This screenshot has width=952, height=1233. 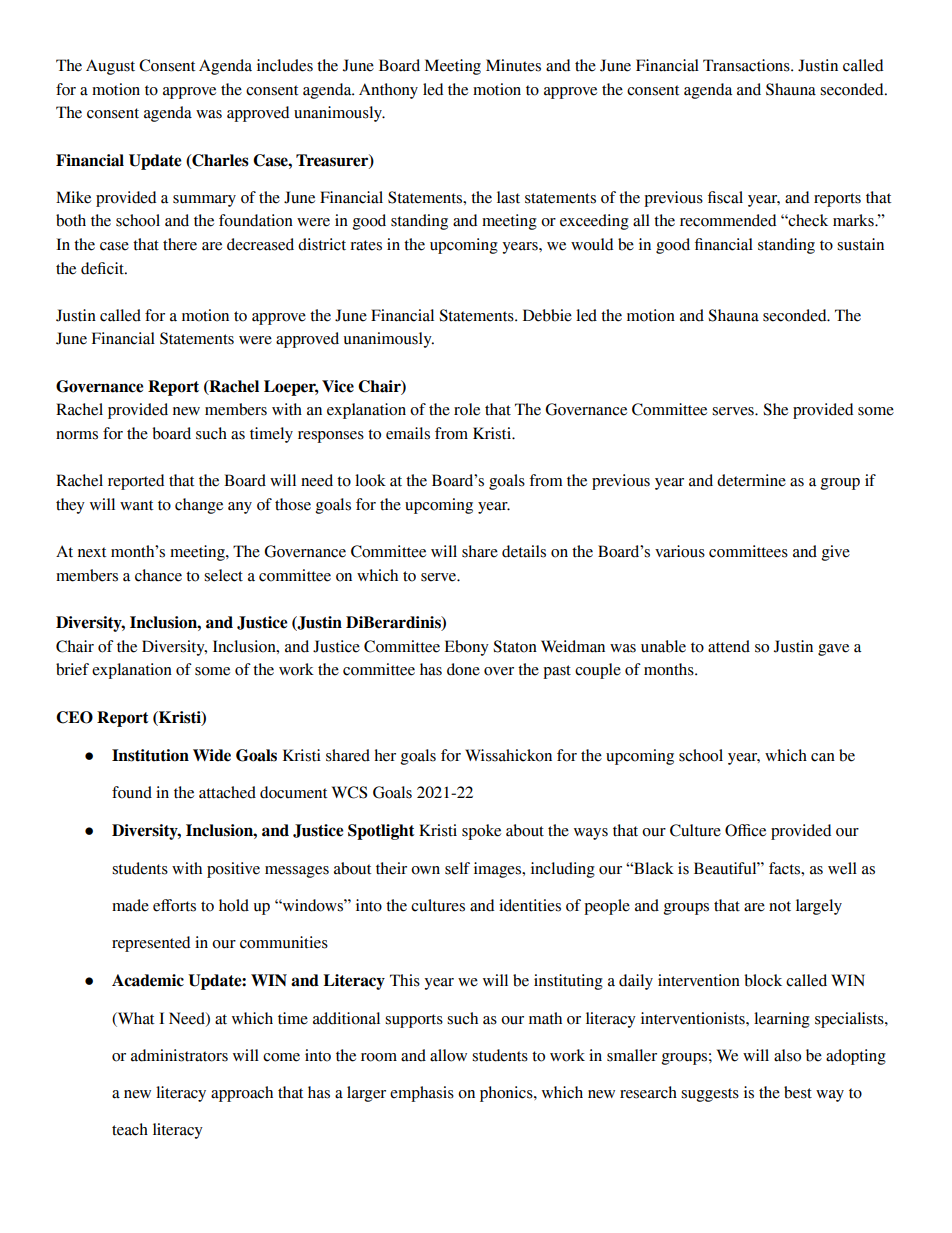 What do you see at coordinates (507, 1094) in the screenshot?
I see `phonics` at bounding box center [507, 1094].
